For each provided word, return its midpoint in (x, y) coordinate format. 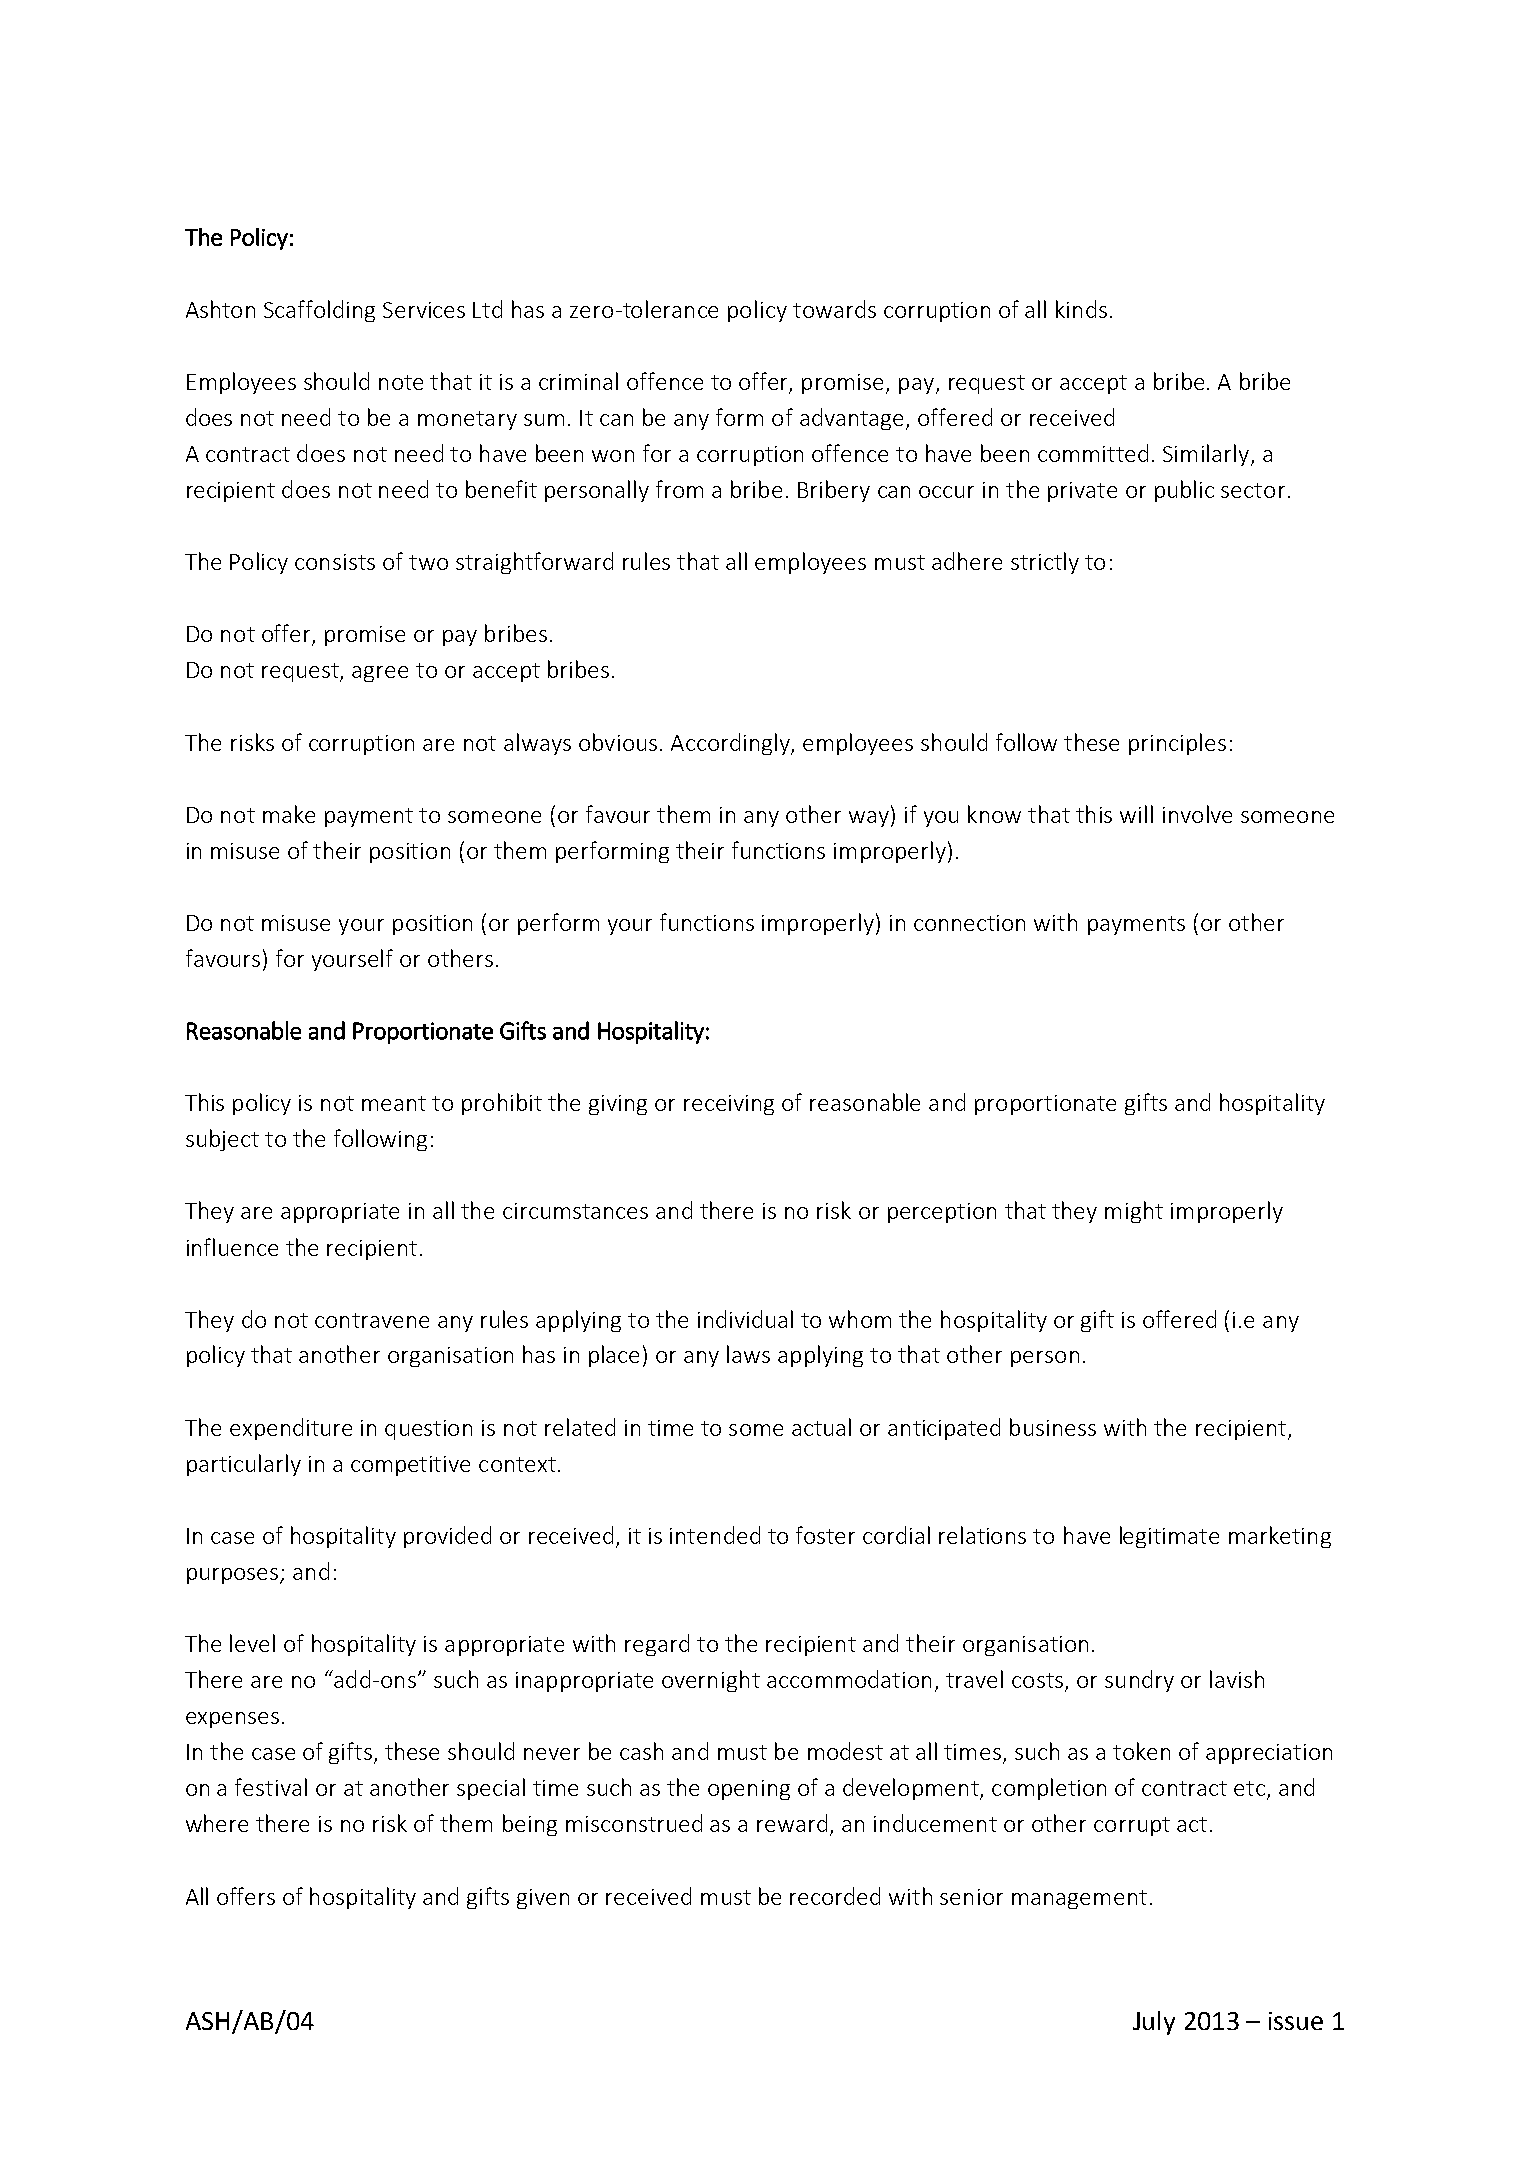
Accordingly (731, 744)
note (401, 382)
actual (821, 1427)
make (289, 814)
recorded (835, 1896)
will (1136, 814)
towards (834, 309)
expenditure (291, 1429)
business (1053, 1427)
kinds (1081, 309)
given (543, 1899)
